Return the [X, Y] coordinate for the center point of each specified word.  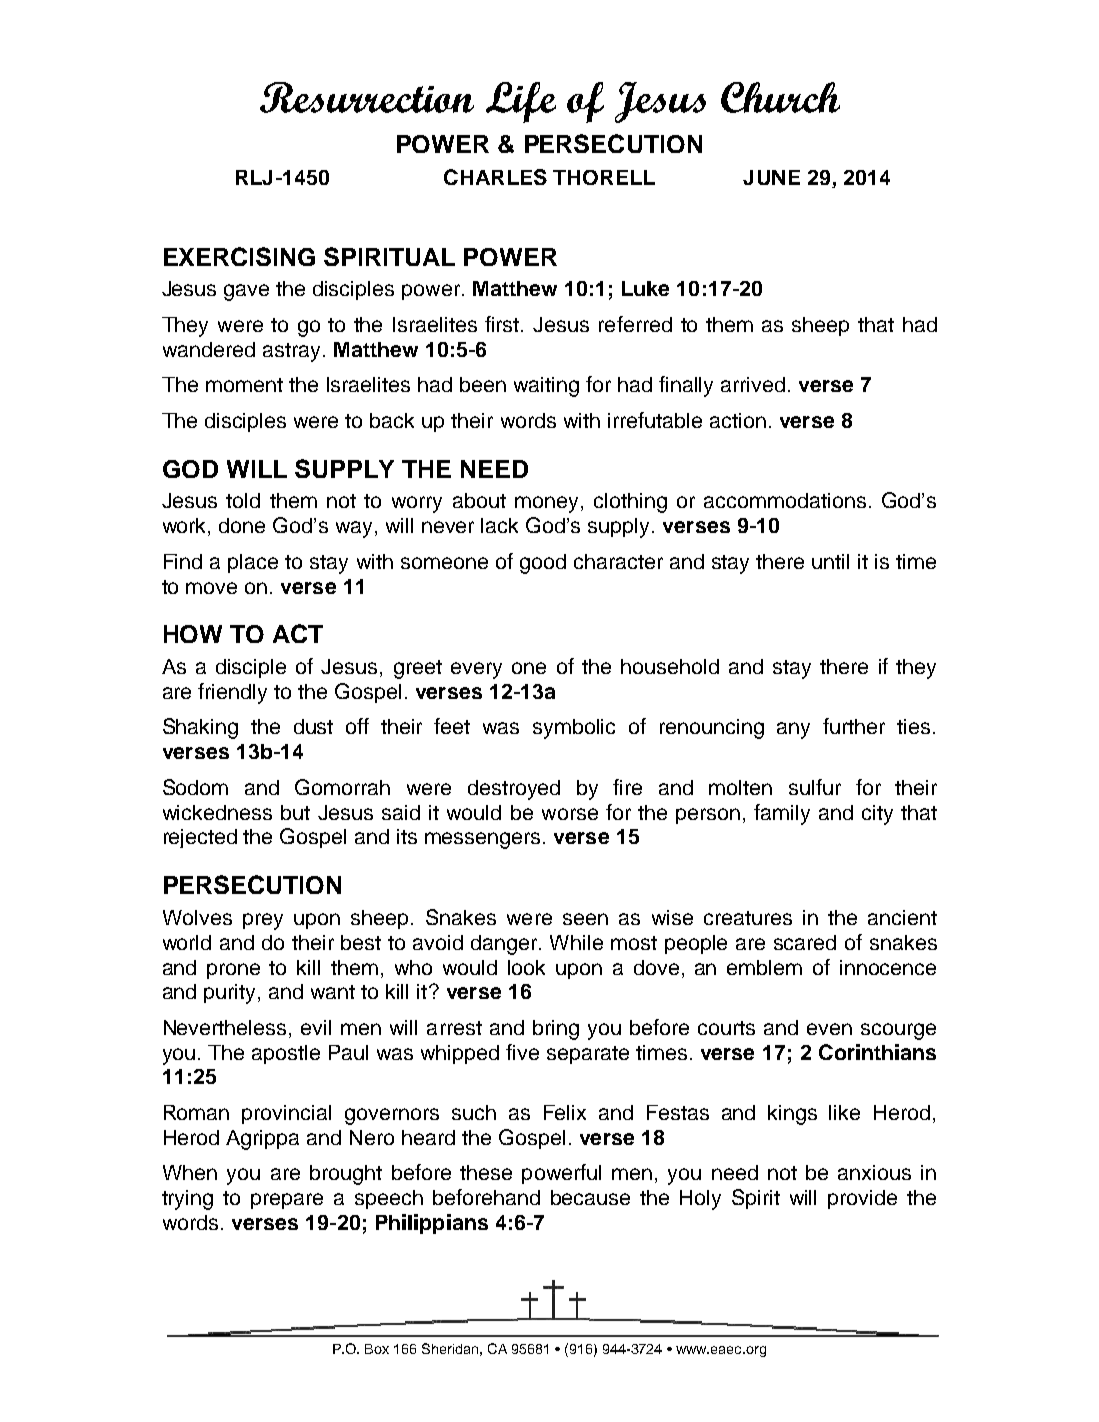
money [546, 504]
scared [805, 942]
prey [263, 921]
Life [521, 102]
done [242, 525]
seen [585, 919]
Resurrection [367, 97]
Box [377, 1349]
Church [780, 97]
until [830, 561]
